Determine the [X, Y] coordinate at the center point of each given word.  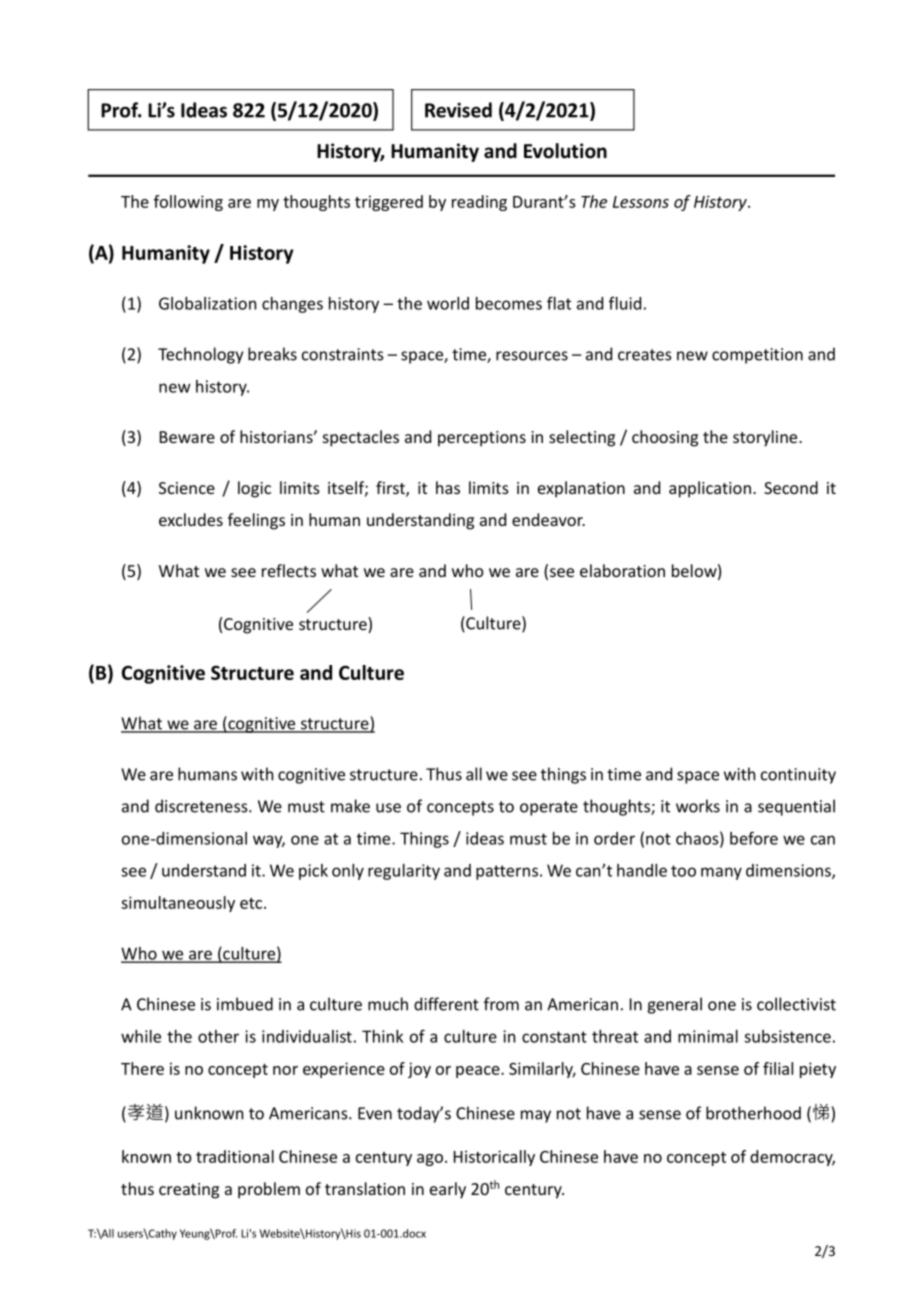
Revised [458, 110]
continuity [798, 776]
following [188, 203]
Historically [494, 1158]
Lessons [641, 202]
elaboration [622, 570]
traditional [235, 1156]
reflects [289, 570]
